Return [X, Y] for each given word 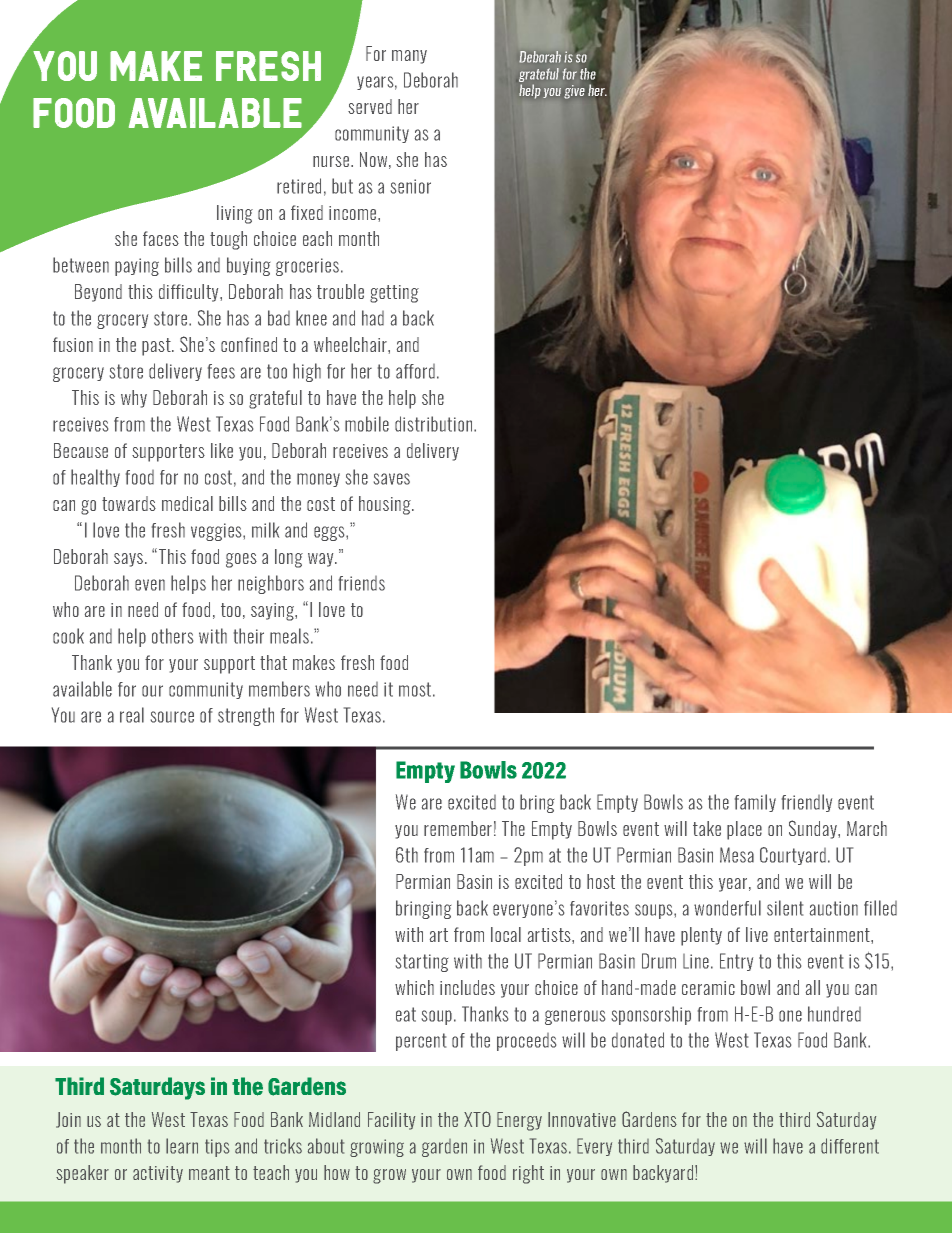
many [409, 57]
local [506, 934]
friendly [807, 803]
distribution [435, 424]
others [172, 636]
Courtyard [793, 856]
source [172, 717]
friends [362, 583]
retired [299, 186]
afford [415, 371]
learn [182, 1146]
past [157, 347]
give [574, 92]
